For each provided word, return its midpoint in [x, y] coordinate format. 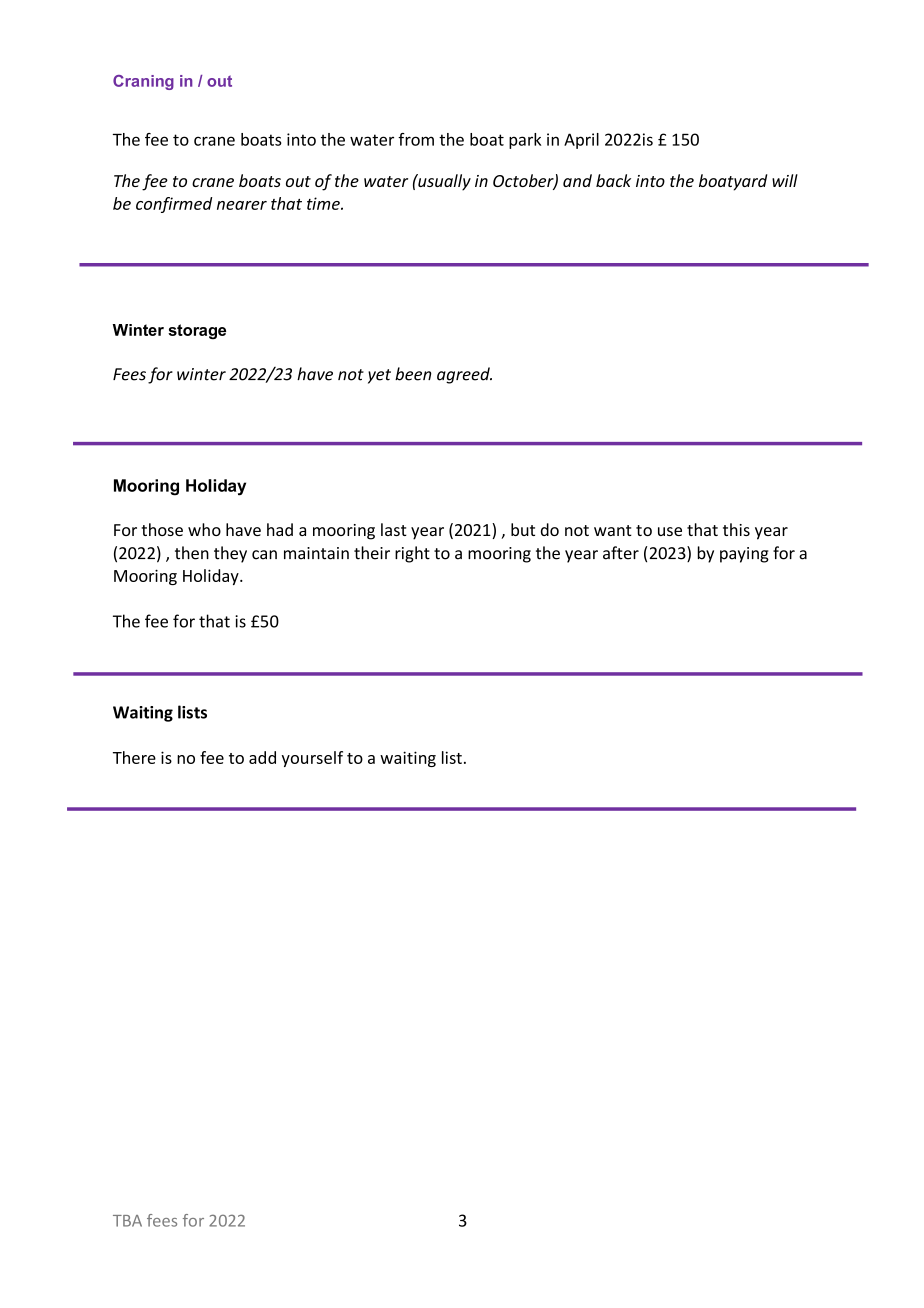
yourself [312, 759]
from [416, 139]
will [785, 180]
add [262, 757]
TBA [127, 1221]
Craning [143, 82]
